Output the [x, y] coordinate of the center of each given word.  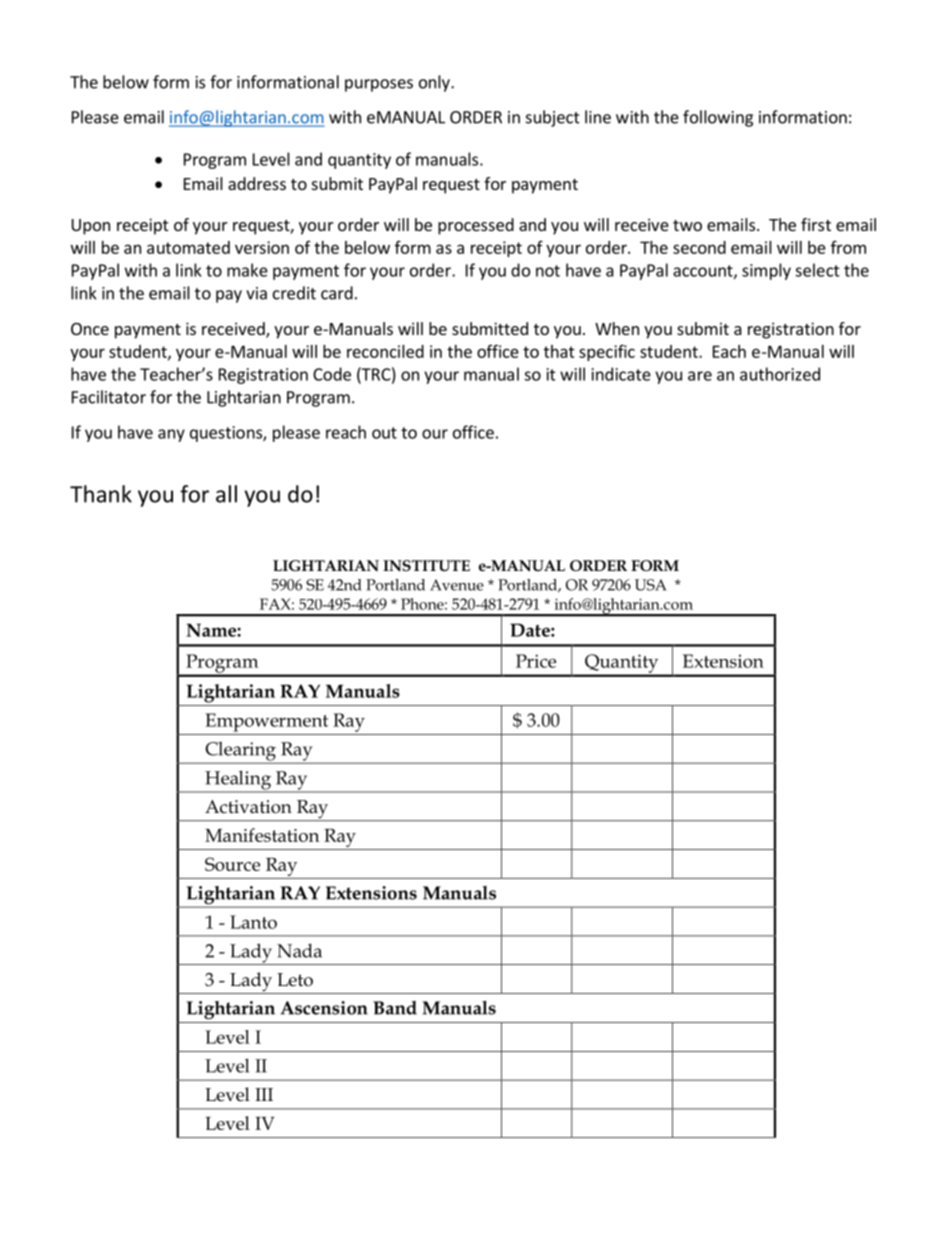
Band [395, 1008]
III [264, 1094]
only [435, 83]
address [257, 183]
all [226, 494]
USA [650, 585]
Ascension [324, 1008]
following [718, 118]
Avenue [457, 585]
